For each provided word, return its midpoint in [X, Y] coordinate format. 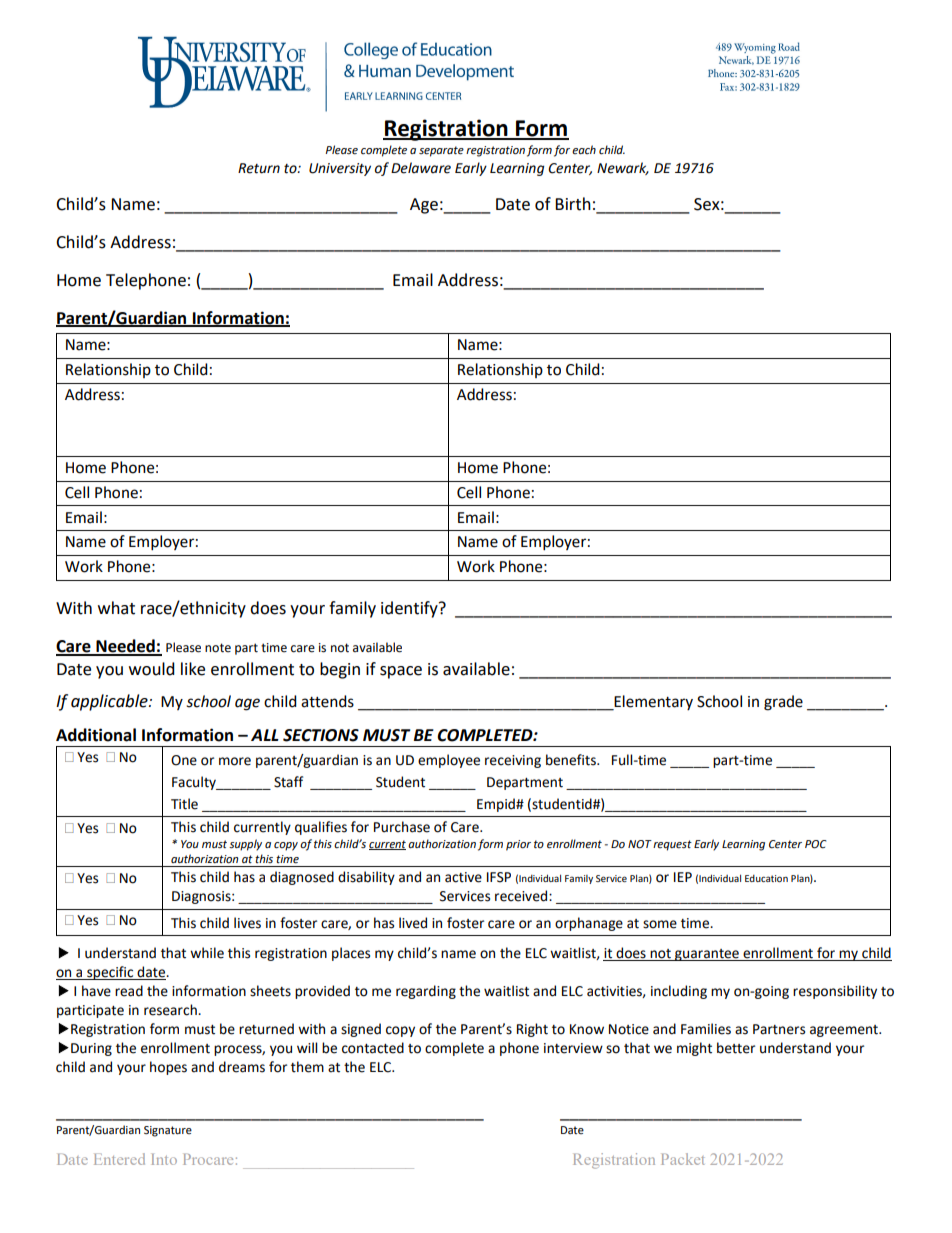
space [401, 672]
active [463, 877]
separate [441, 151]
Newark [623, 168]
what [116, 608]
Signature [168, 1131]
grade [783, 703]
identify [410, 609]
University [340, 169]
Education [766, 878]
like [193, 669]
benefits [572, 760]
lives [247, 923]
